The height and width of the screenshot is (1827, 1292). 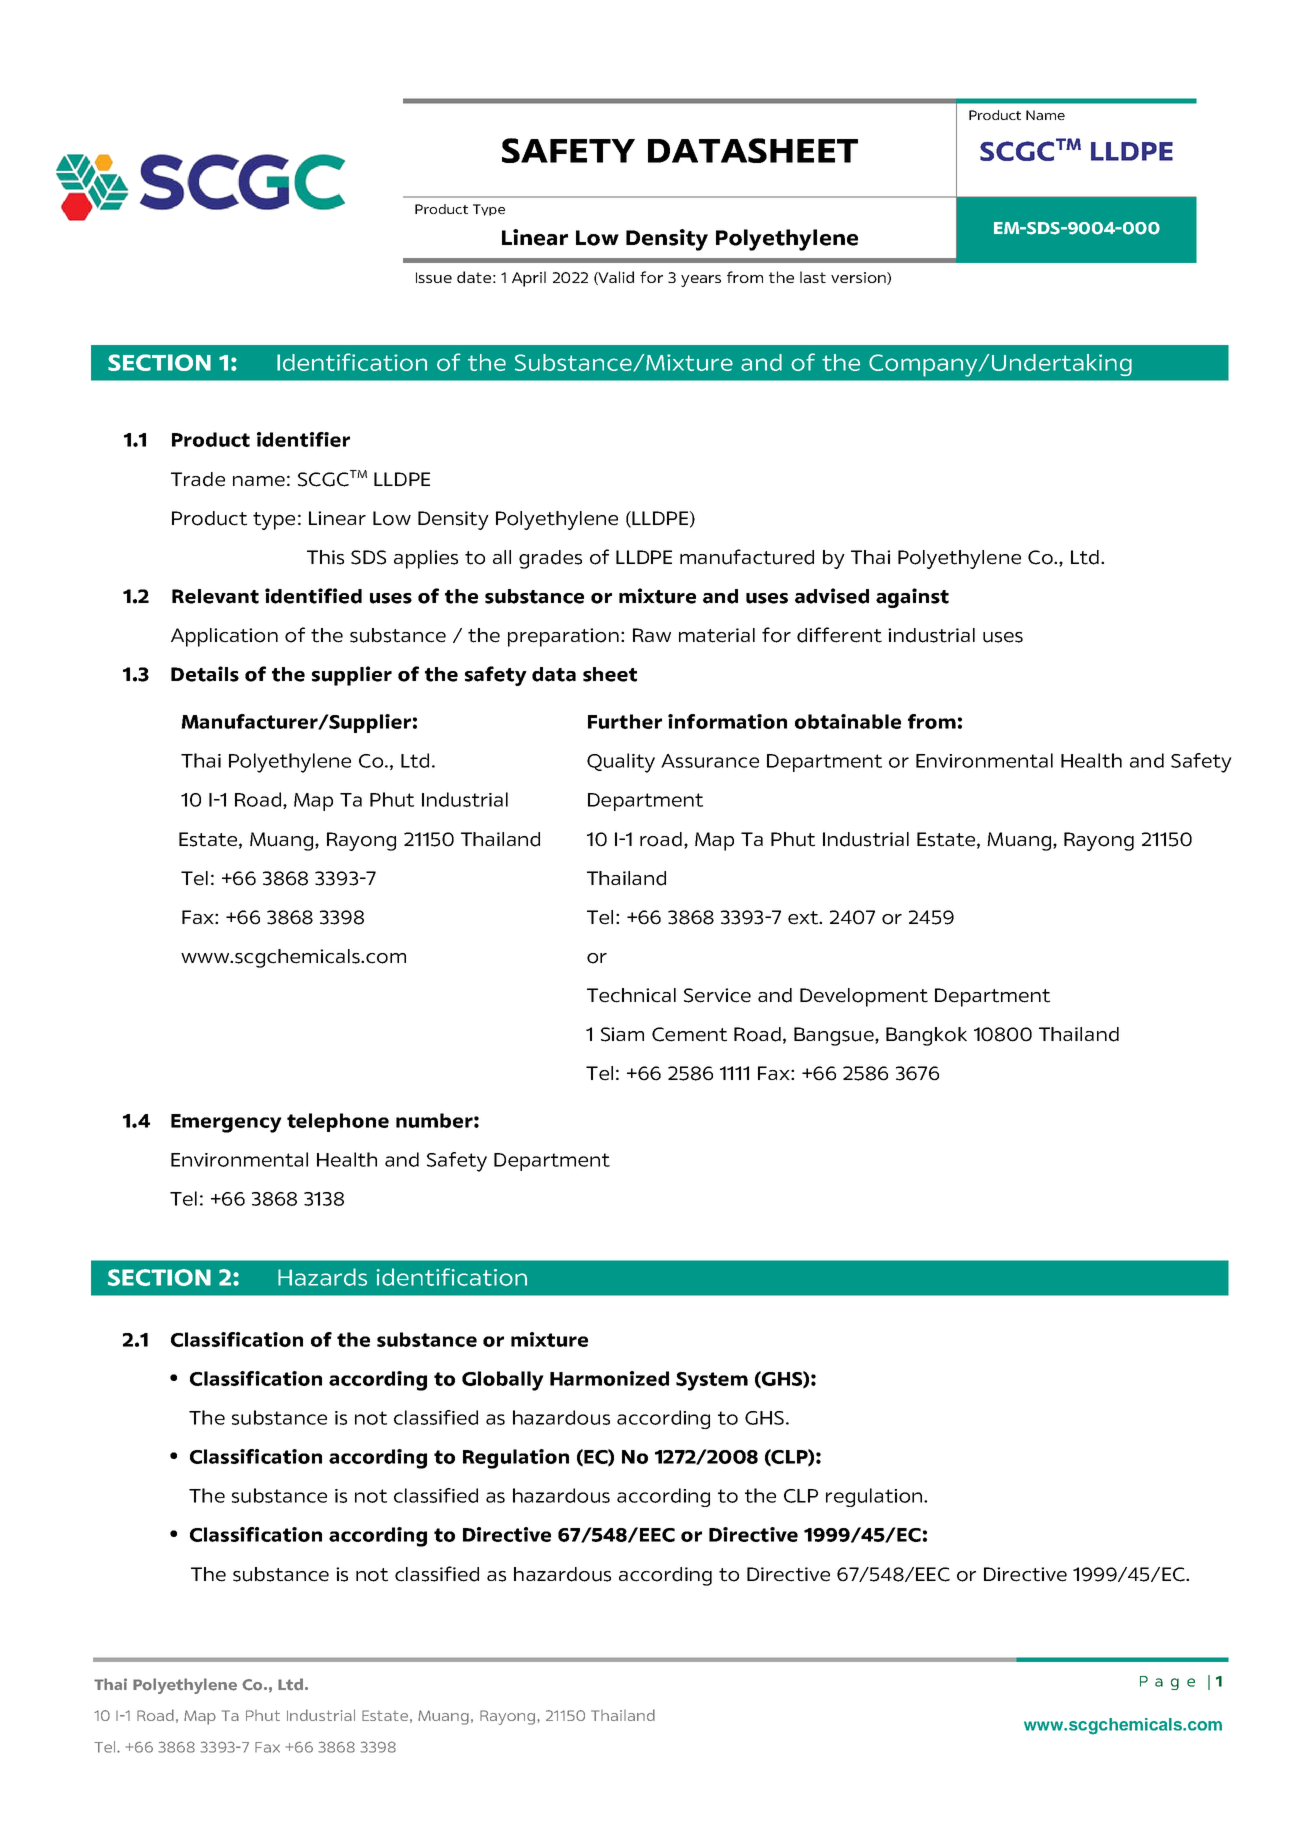 What do you see at coordinates (322, 1277) in the screenshot?
I see `Hazards` at bounding box center [322, 1277].
